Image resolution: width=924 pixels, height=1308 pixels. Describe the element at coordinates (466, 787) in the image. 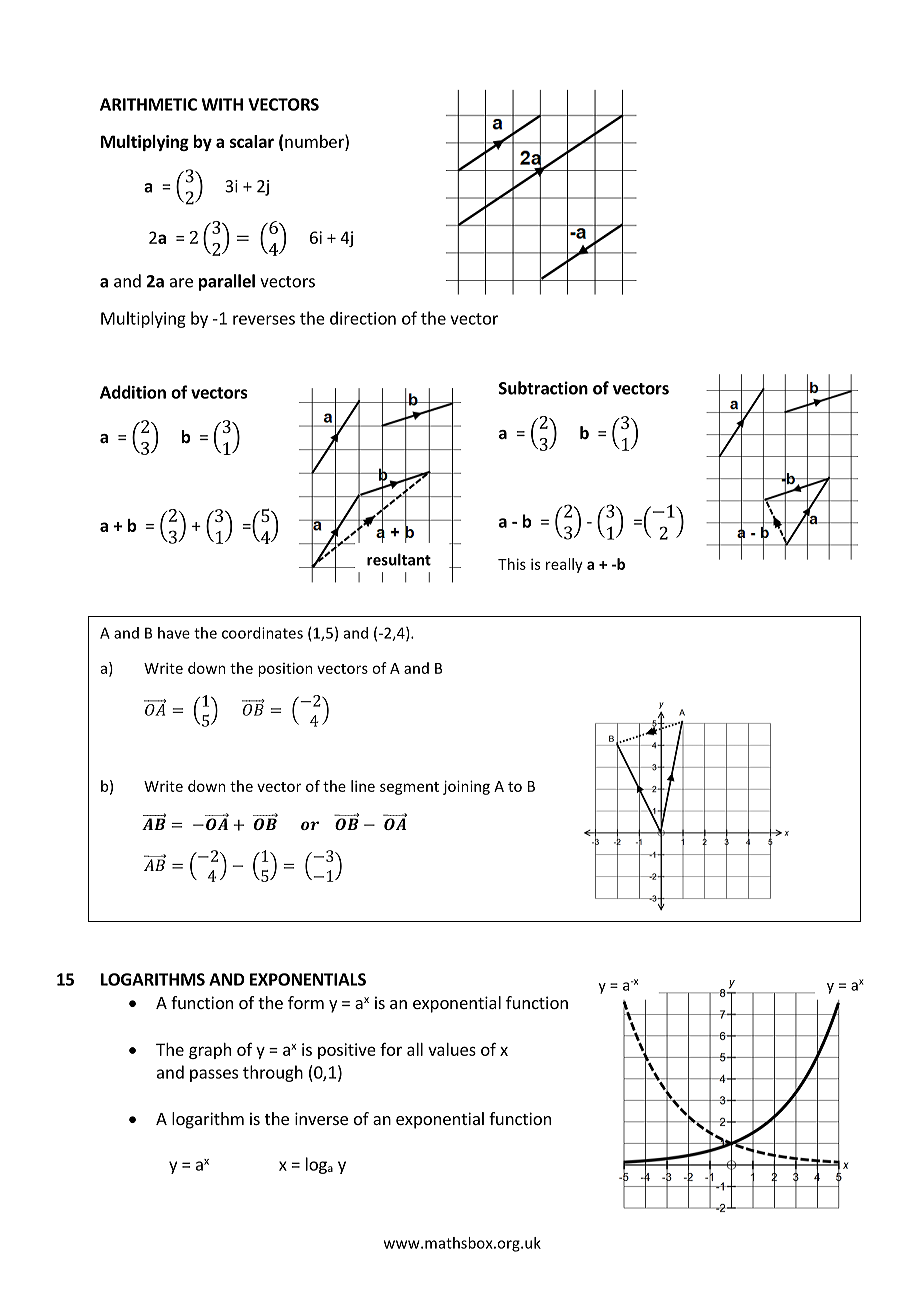

I see `joining` at that location.
